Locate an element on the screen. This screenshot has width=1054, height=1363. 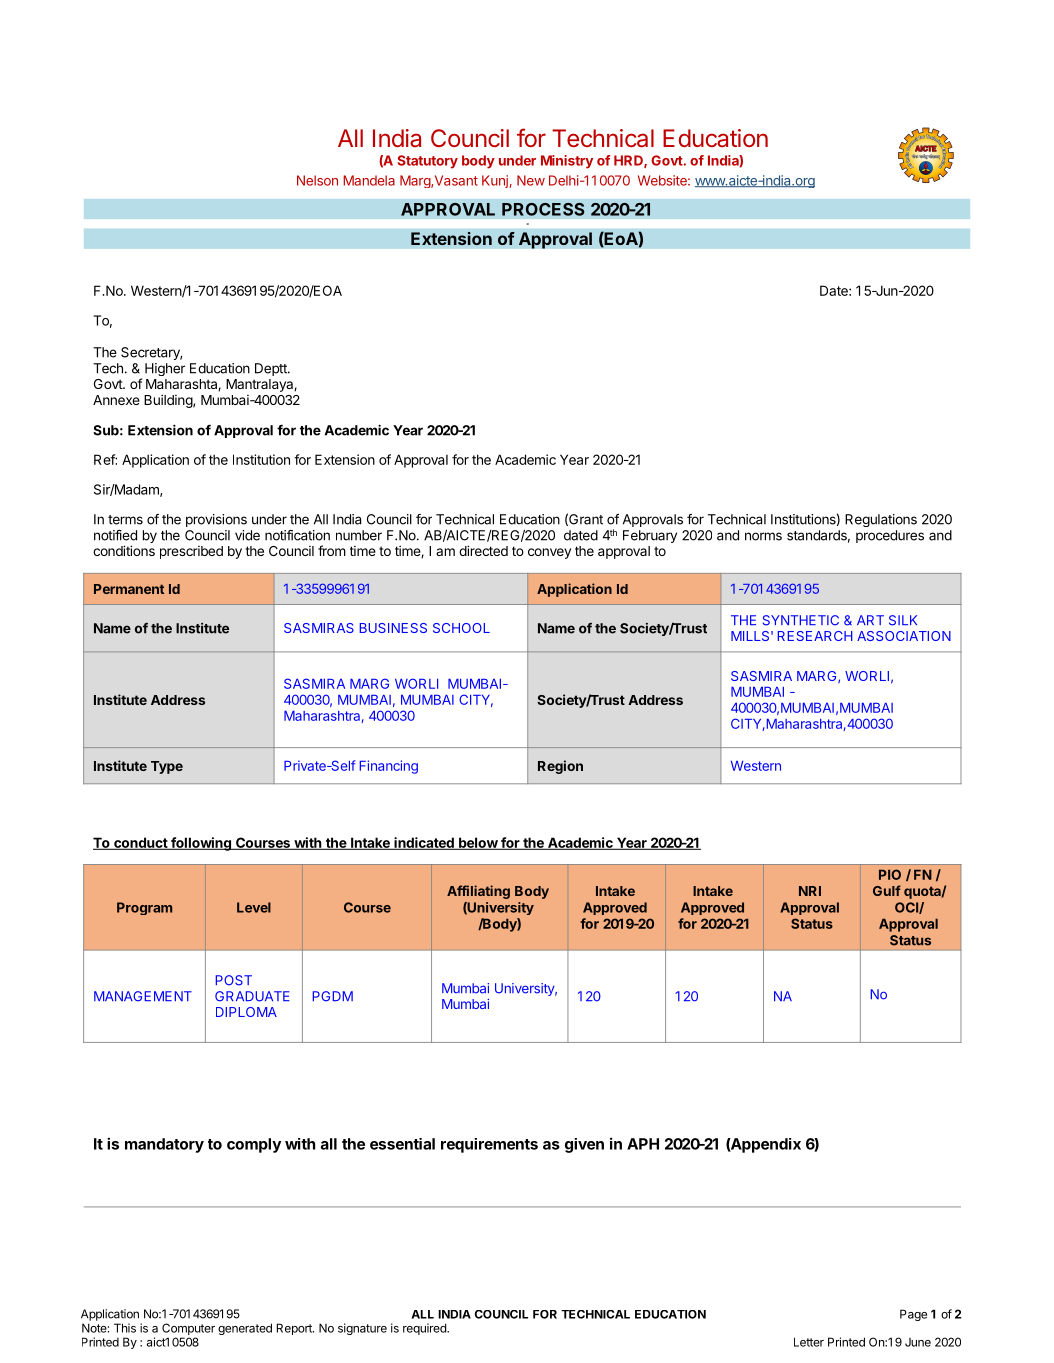
Type is located at coordinates (167, 767).
